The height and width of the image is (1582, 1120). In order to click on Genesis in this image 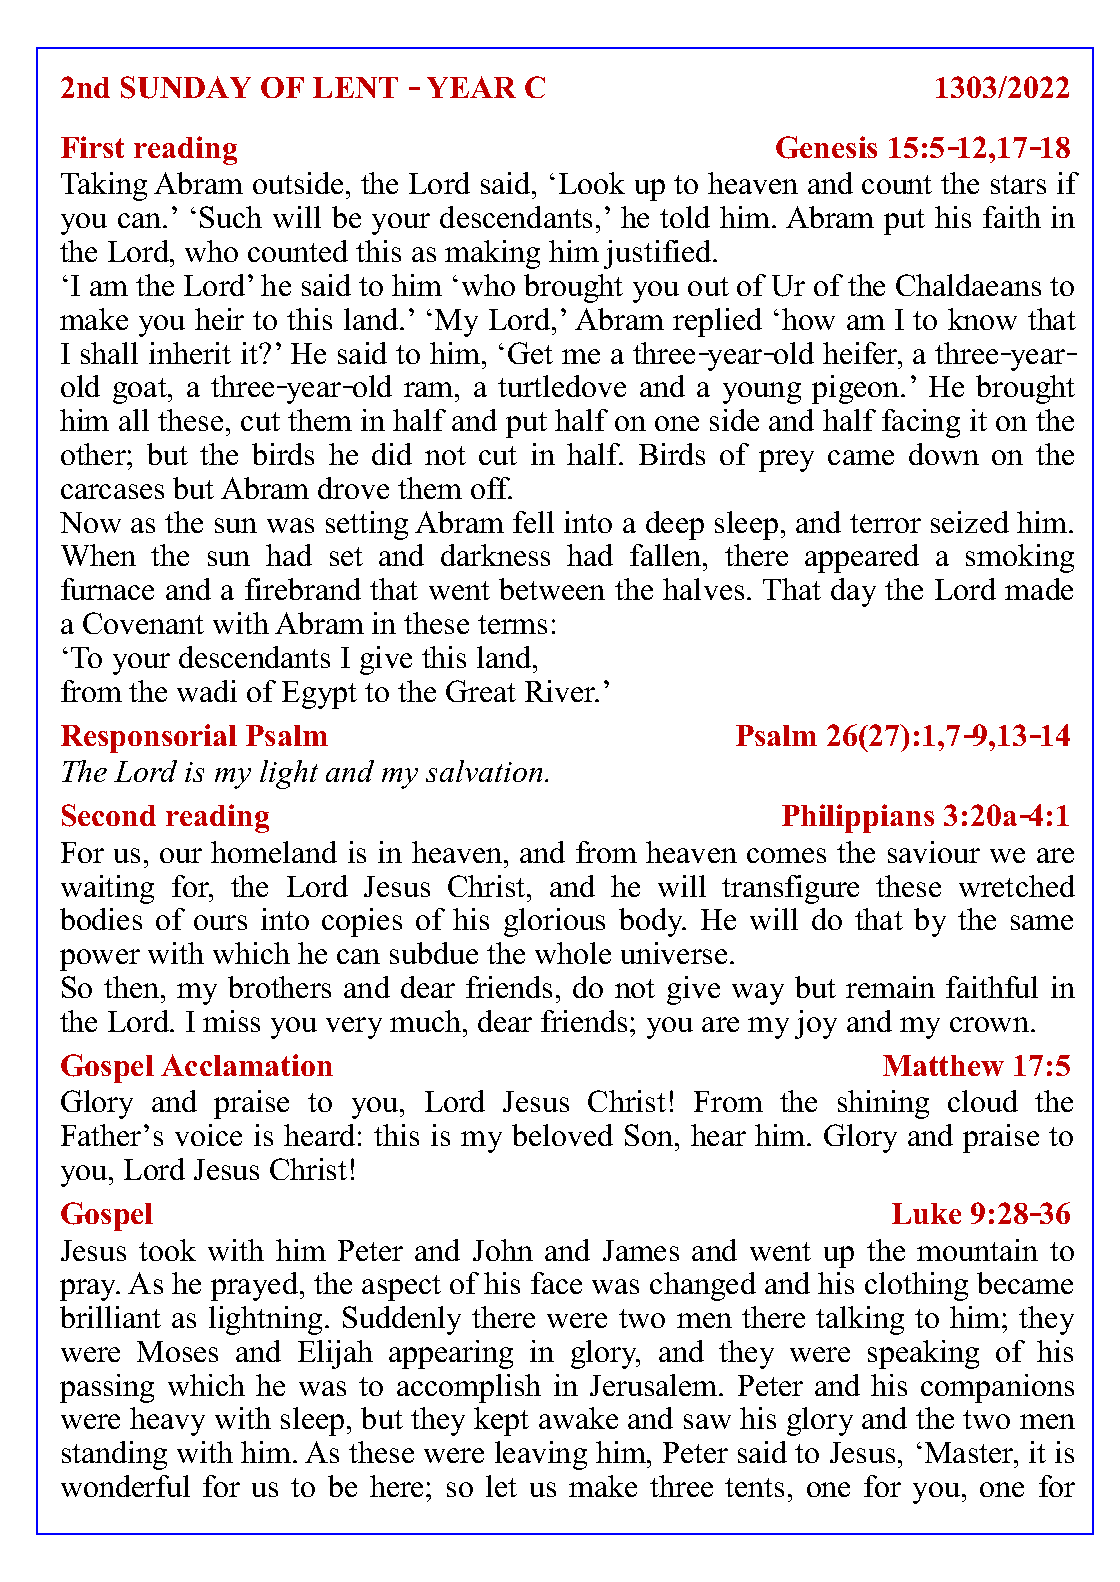, I will do `click(826, 147)`.
